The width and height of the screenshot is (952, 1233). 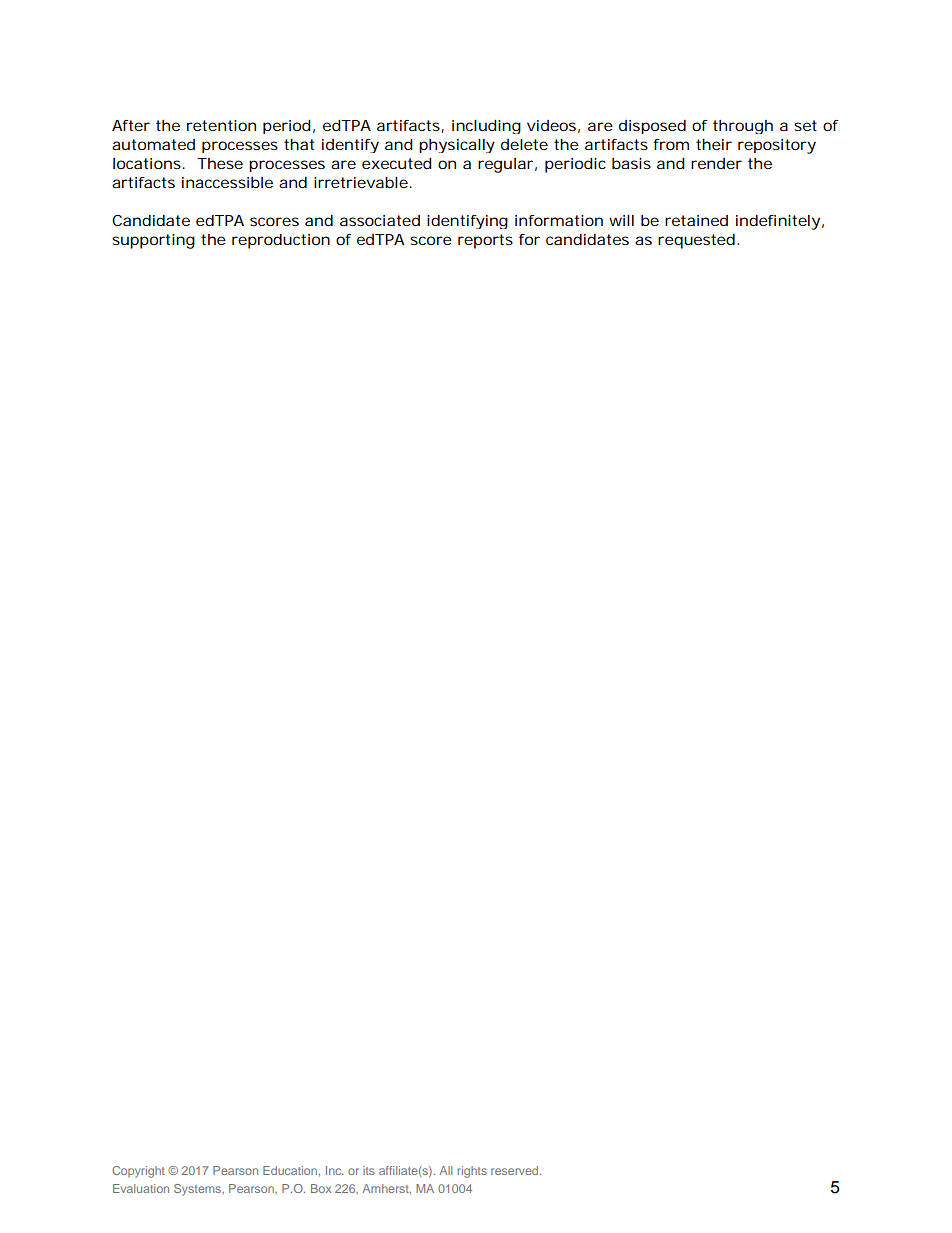 I want to click on indefinitely, so click(x=778, y=222).
